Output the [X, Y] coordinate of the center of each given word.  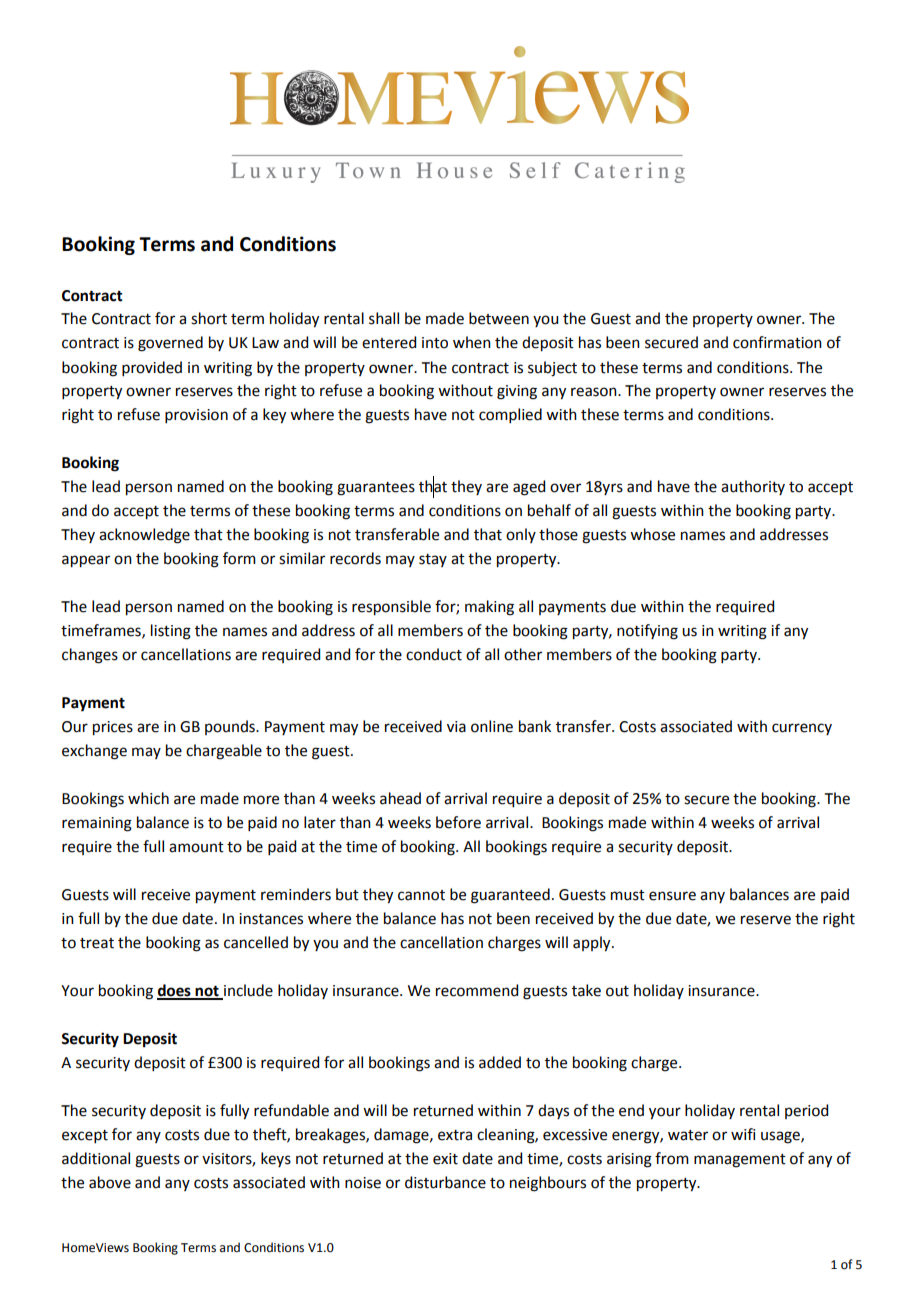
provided [152, 368]
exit [445, 1159]
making [489, 608]
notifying [647, 632]
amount [196, 847]
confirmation [777, 342]
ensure [672, 896]
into [435, 343]
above [110, 1182]
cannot [421, 895]
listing [171, 632]
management [740, 1161]
